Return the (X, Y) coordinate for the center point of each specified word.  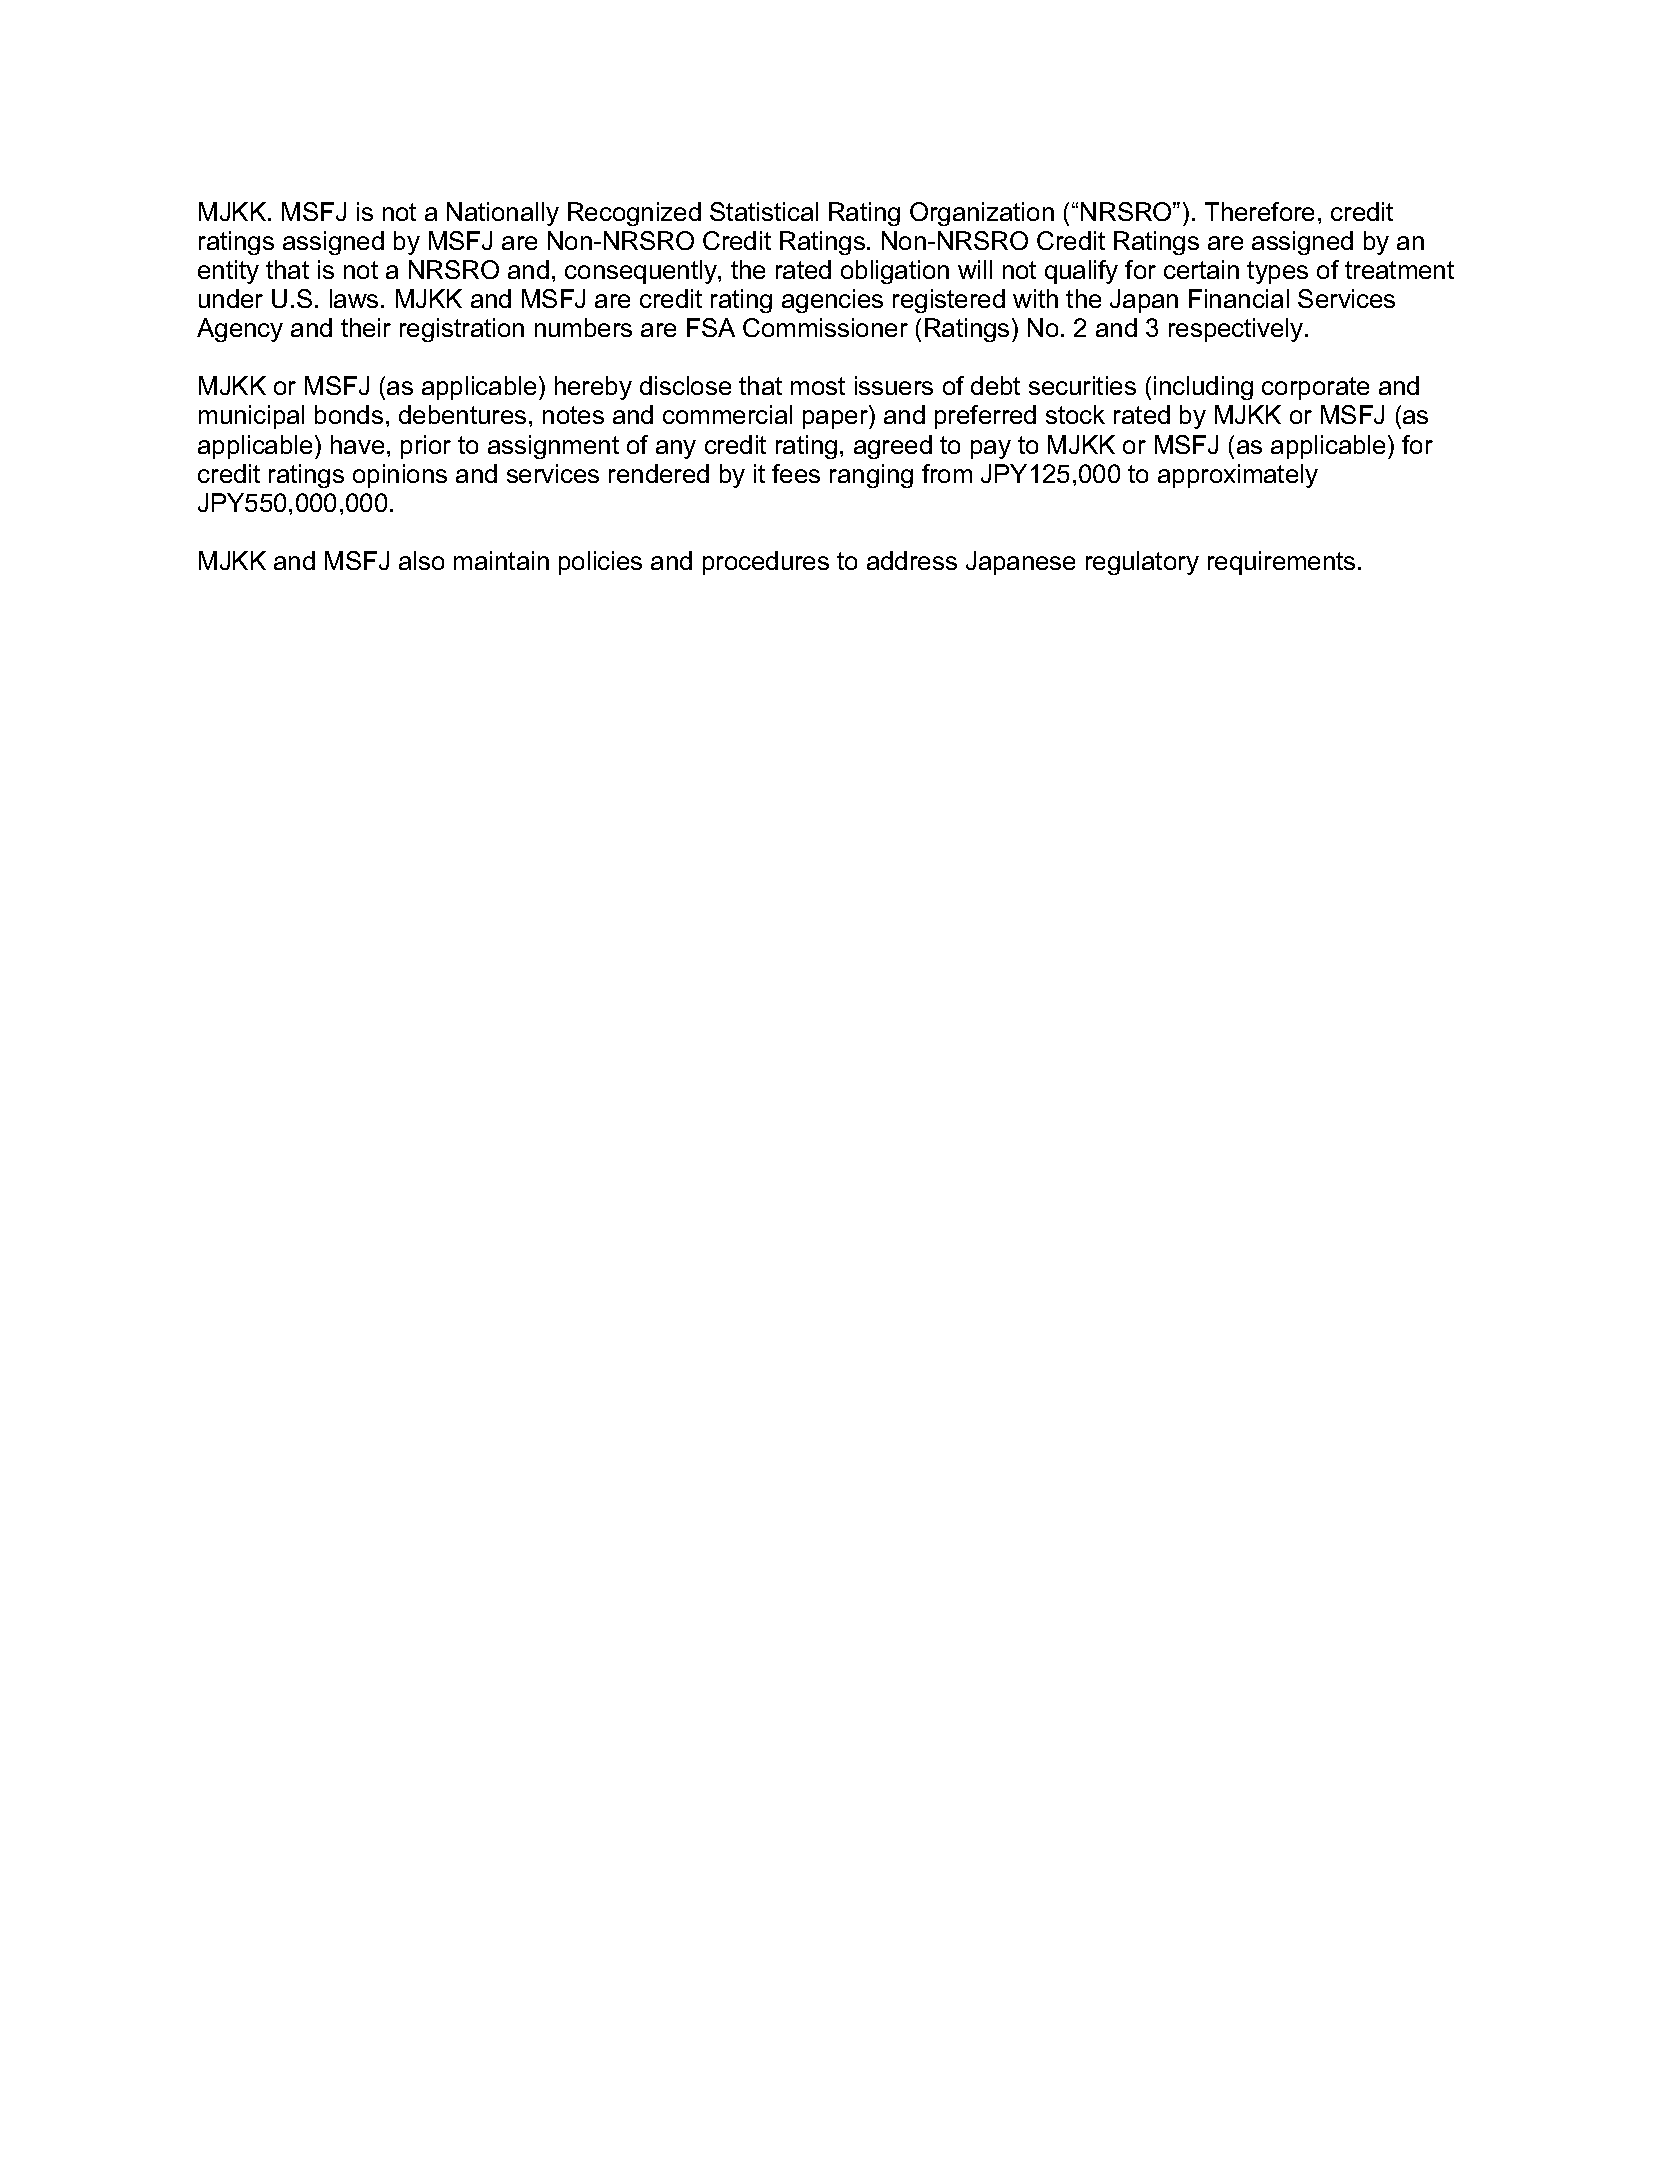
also (421, 560)
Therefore (1259, 211)
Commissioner (825, 327)
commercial (727, 414)
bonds (349, 414)
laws (354, 298)
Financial (1239, 298)
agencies (832, 301)
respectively (1237, 330)
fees (796, 473)
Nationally (503, 214)
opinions (400, 476)
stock (1075, 414)
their (366, 327)
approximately (1238, 476)
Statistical (764, 211)
